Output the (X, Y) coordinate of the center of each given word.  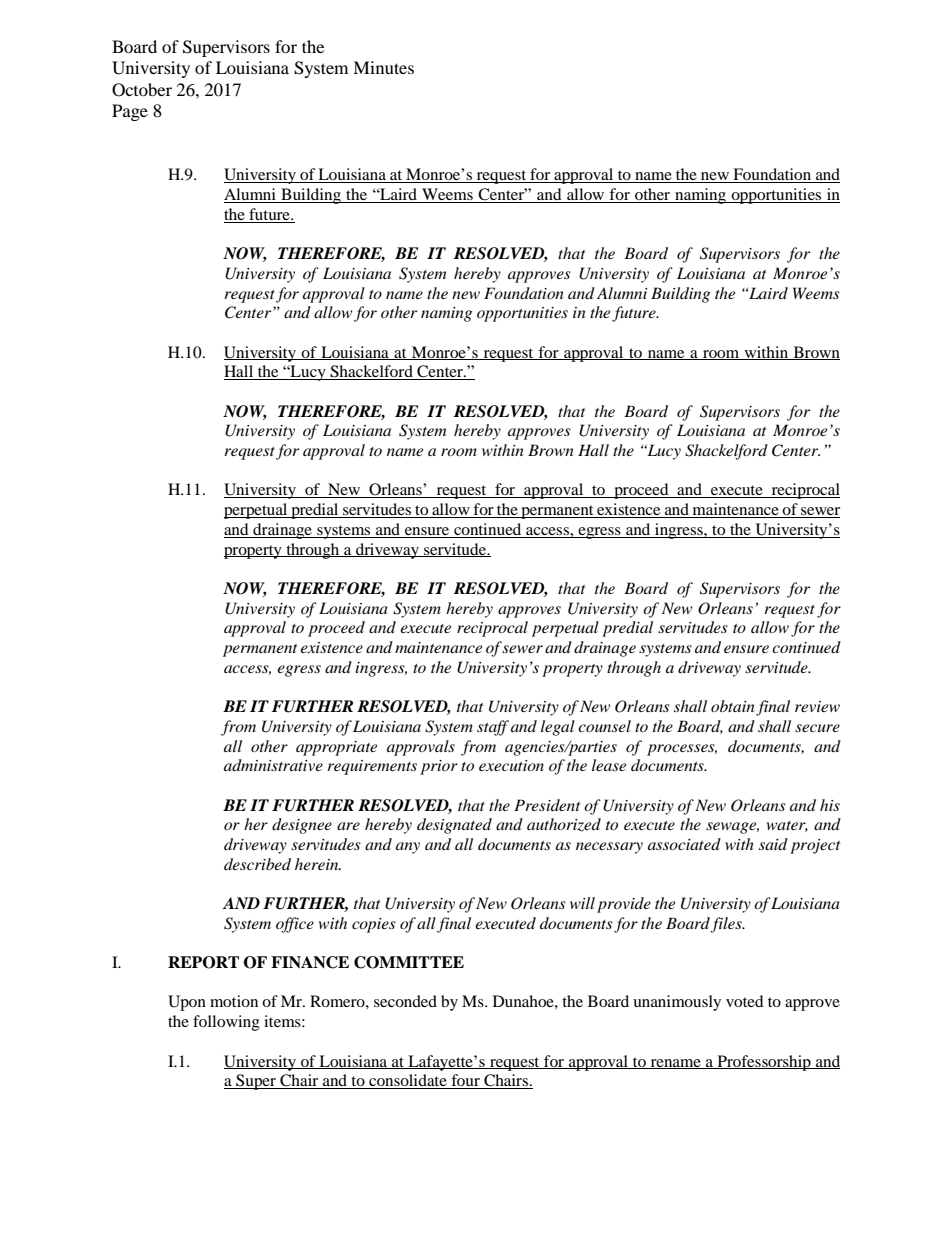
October (142, 90)
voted (745, 1001)
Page (130, 112)
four (465, 1081)
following (226, 1023)
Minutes (383, 67)
